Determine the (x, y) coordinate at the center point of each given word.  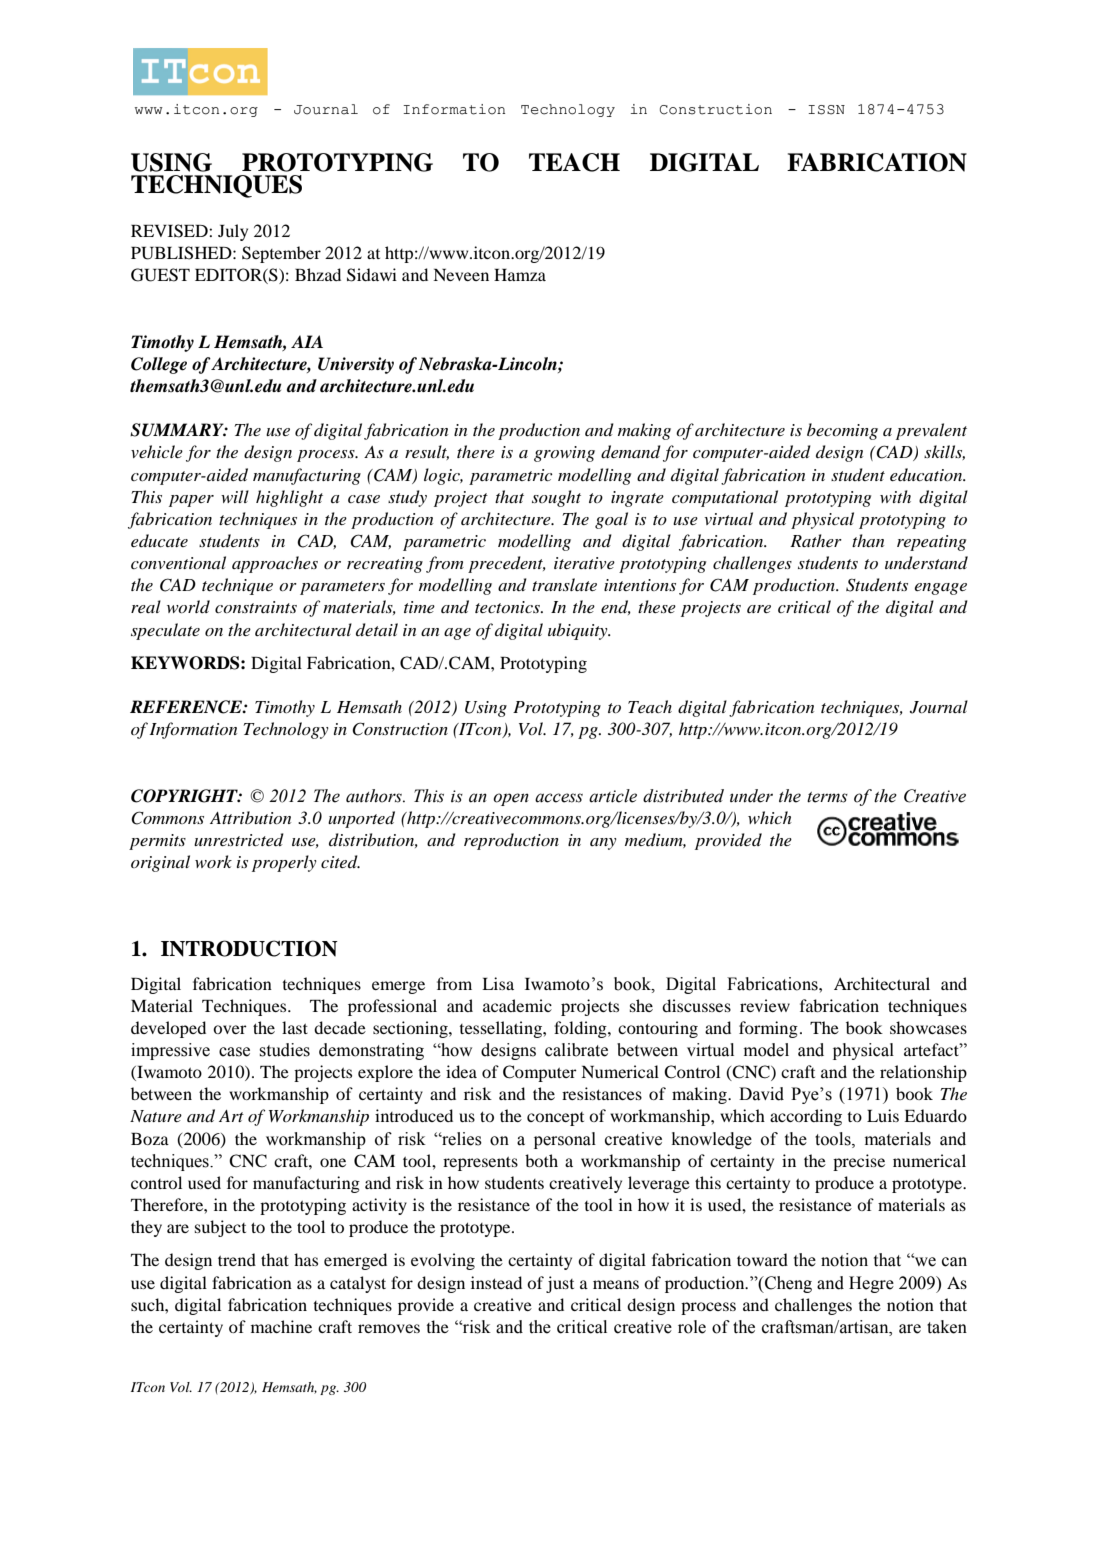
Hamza (520, 275)
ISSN (826, 110)
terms (827, 797)
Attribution (250, 817)
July (233, 232)
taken (947, 1327)
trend (237, 1259)
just (560, 1284)
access (559, 798)
